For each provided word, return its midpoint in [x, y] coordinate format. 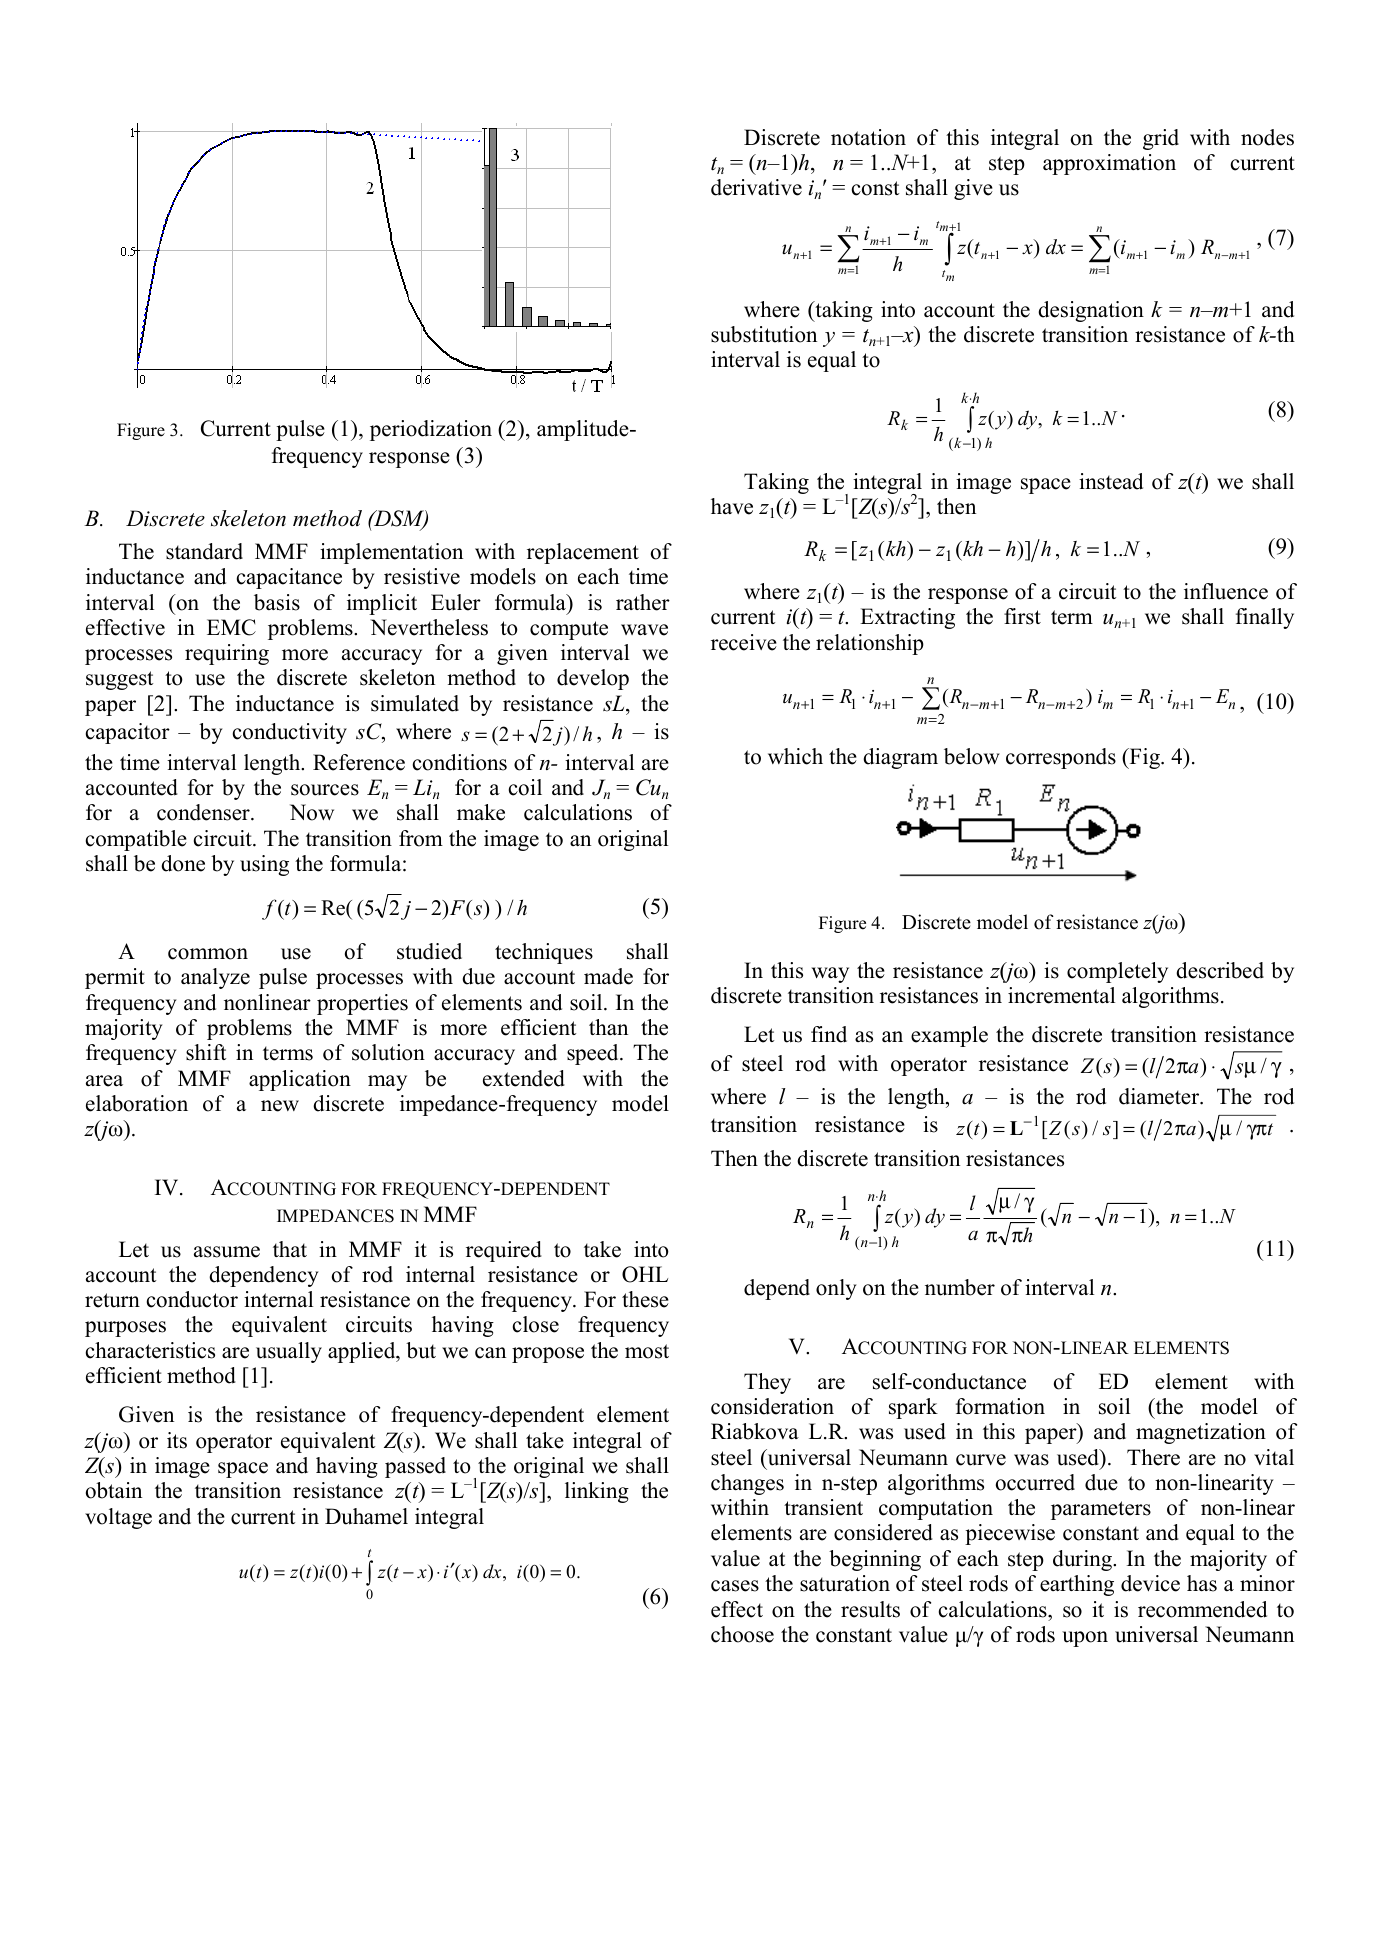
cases [735, 1586]
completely [1117, 972]
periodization [431, 430]
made [608, 976]
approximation [1109, 164]
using [264, 865]
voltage [118, 1518]
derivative [756, 187]
